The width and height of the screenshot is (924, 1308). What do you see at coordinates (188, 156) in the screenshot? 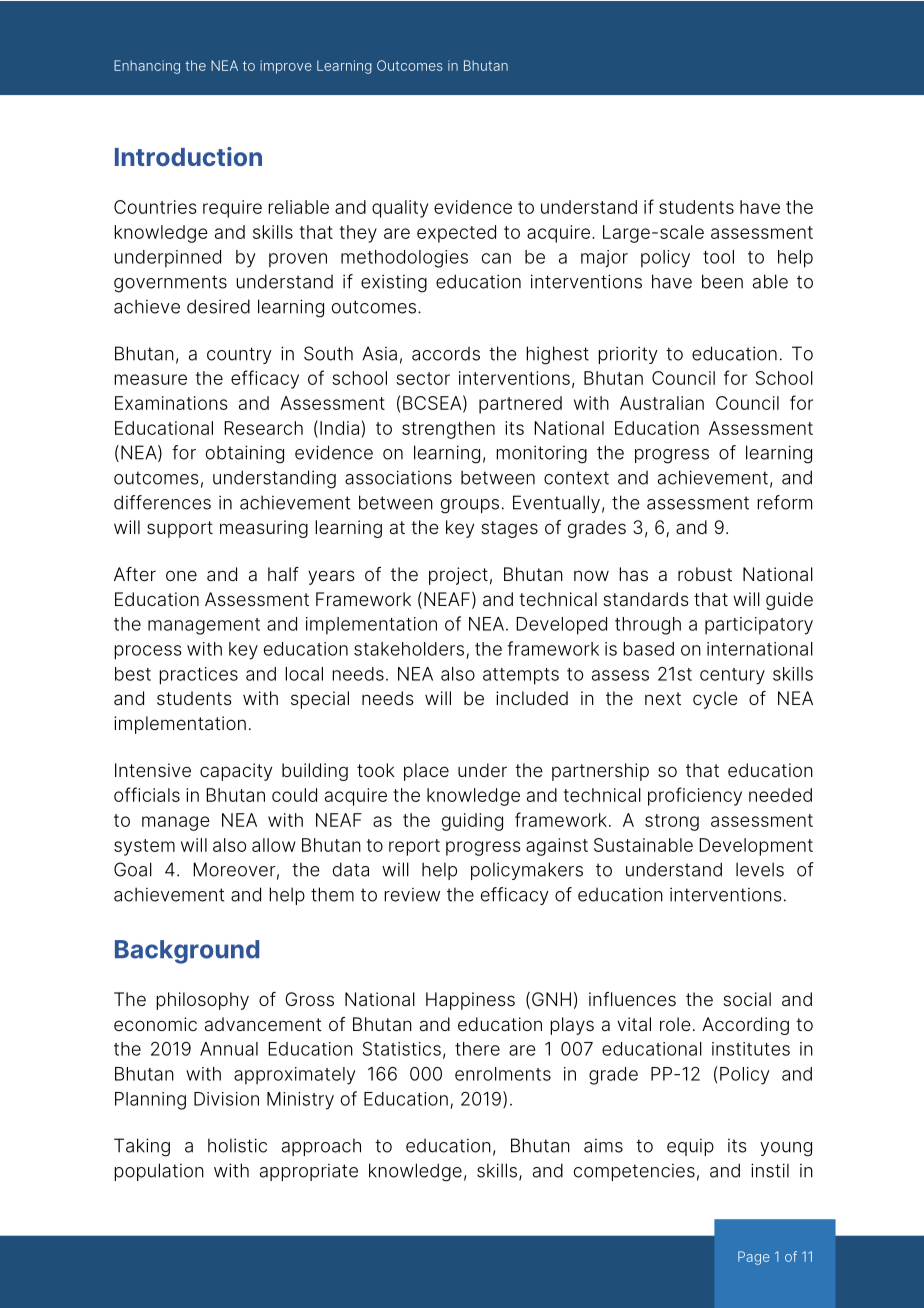
I see `Introduction` at bounding box center [188, 156].
